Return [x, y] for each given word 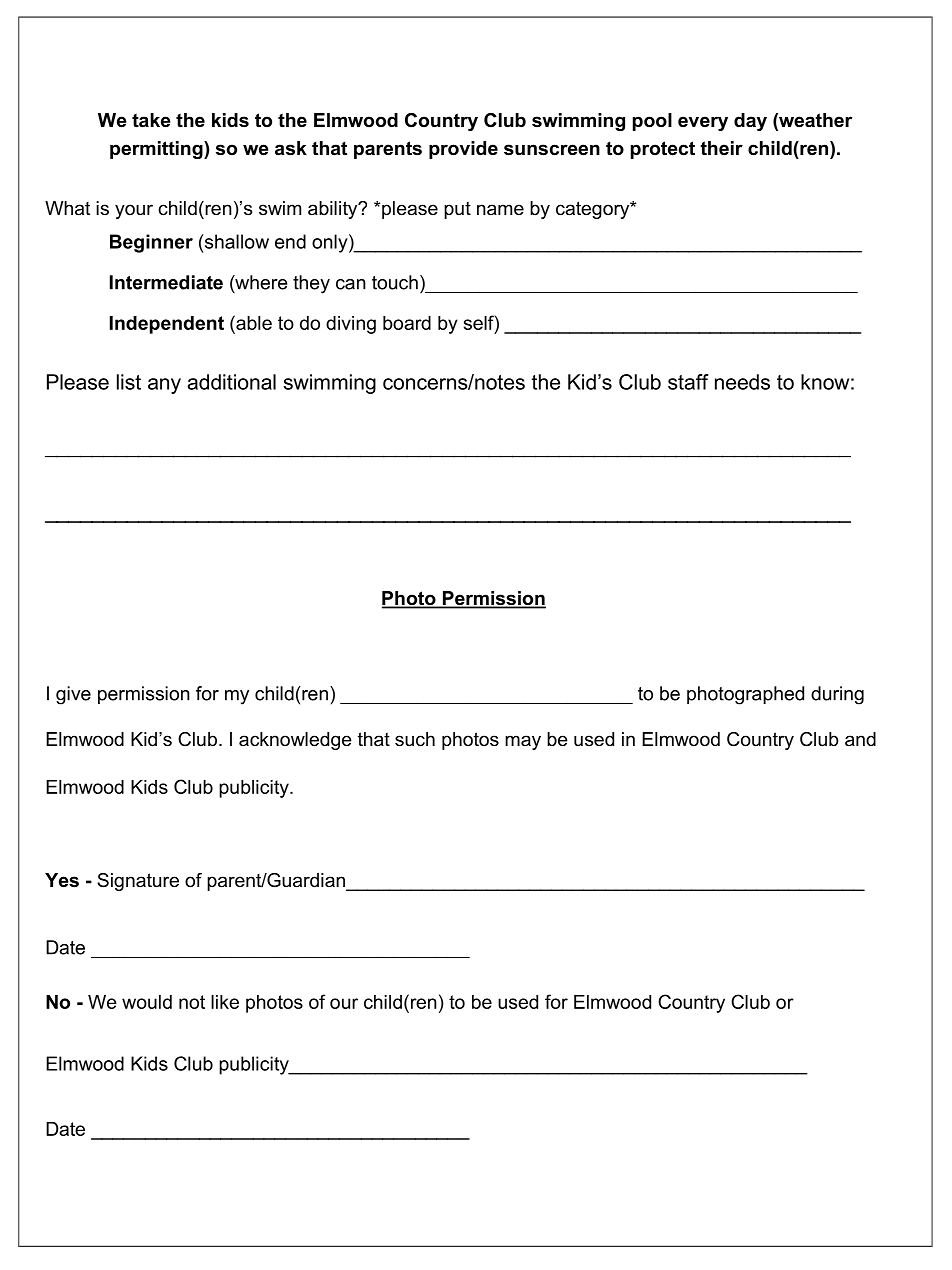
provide [463, 150]
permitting [157, 150]
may [523, 742]
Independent [167, 325]
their [721, 148]
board [407, 323]
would [147, 1002]
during [837, 695]
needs [742, 382]
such [415, 739]
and [860, 739]
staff [688, 382]
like [225, 1002]
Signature [138, 882]
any [164, 386]
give [73, 695]
